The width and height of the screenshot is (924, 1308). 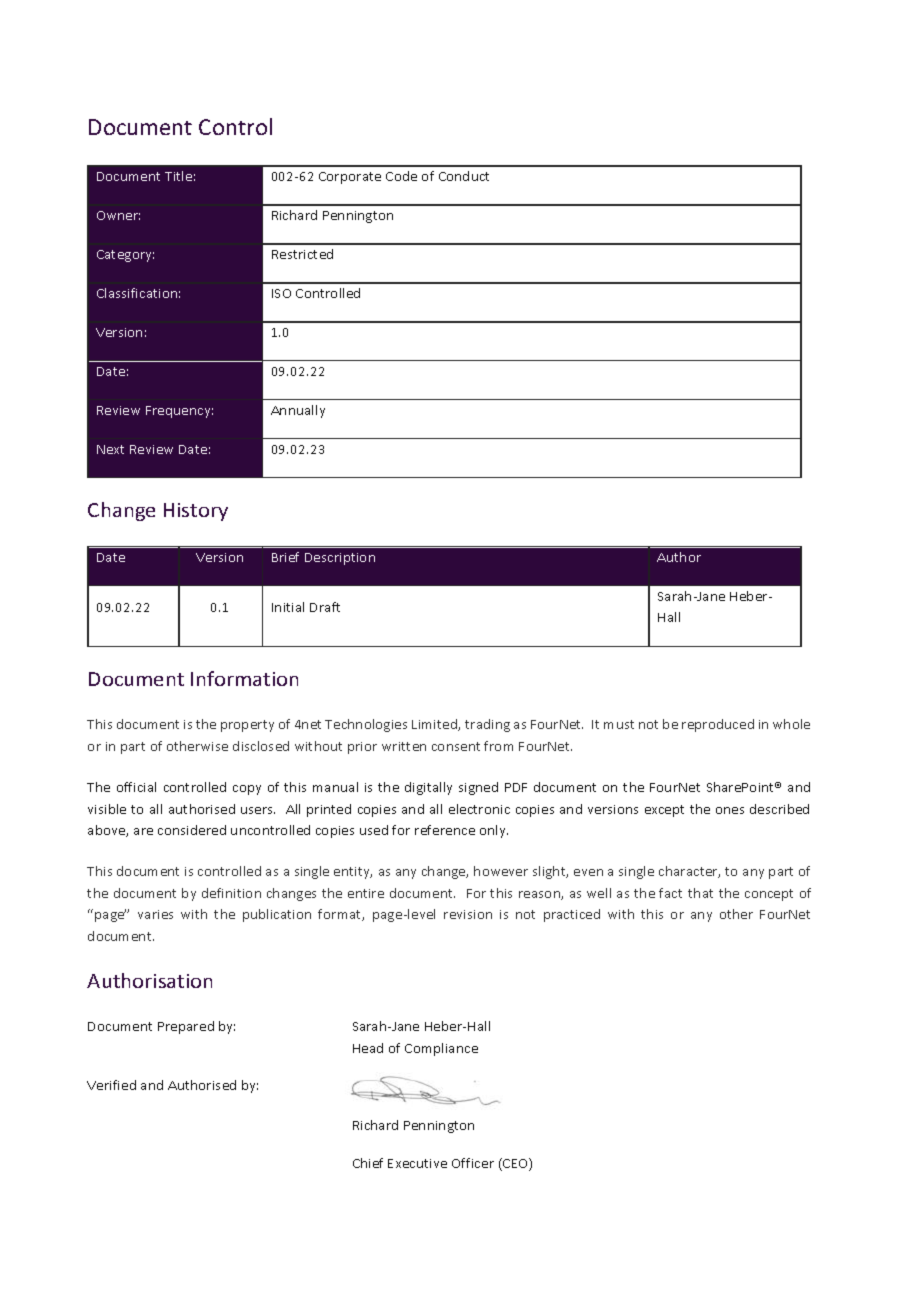 What do you see at coordinates (281, 293) in the screenshot?
I see `ISO` at bounding box center [281, 293].
